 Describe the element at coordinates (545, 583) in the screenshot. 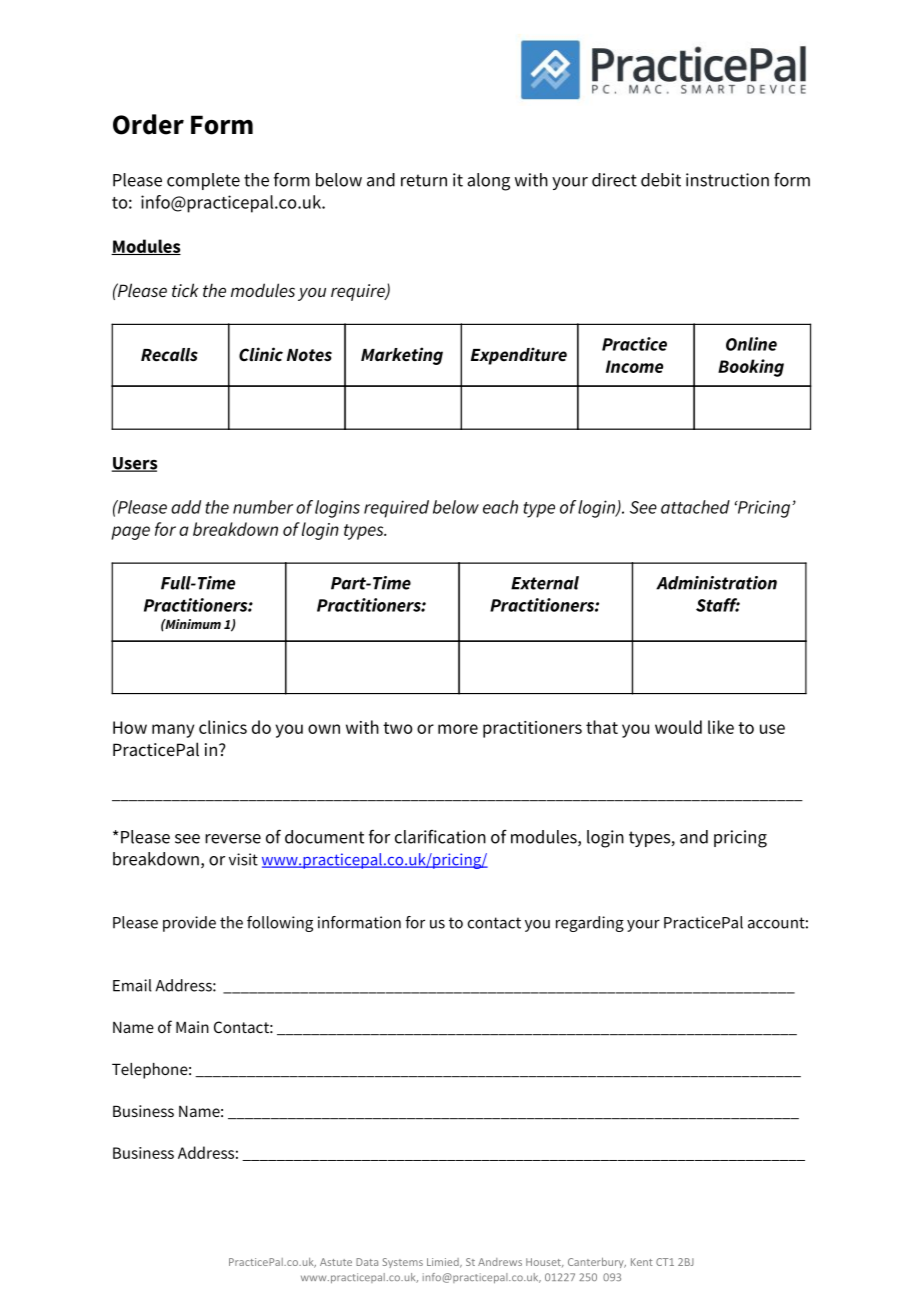

I see `External` at that location.
